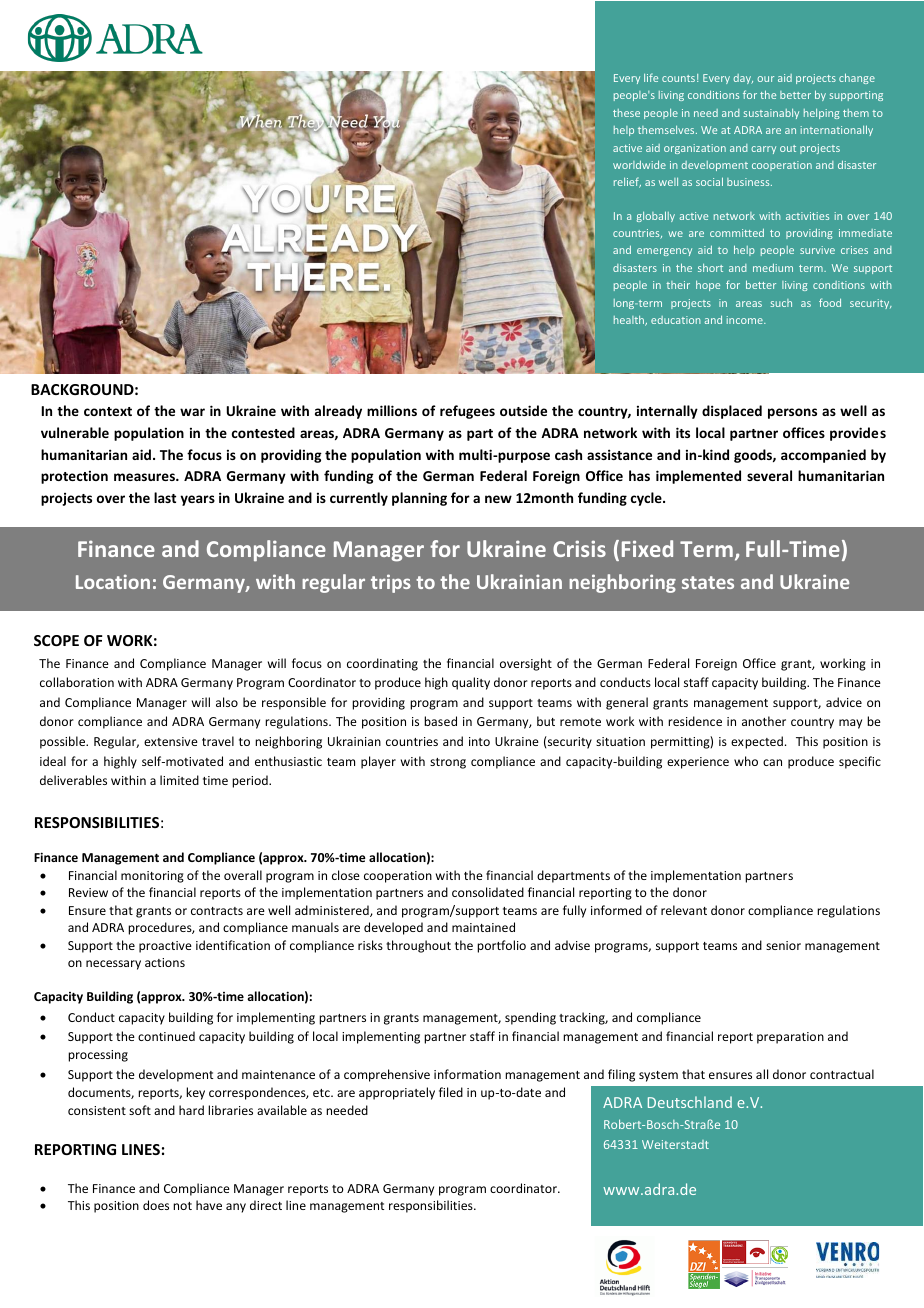  What do you see at coordinates (108, 411) in the image?
I see `context` at bounding box center [108, 411].
